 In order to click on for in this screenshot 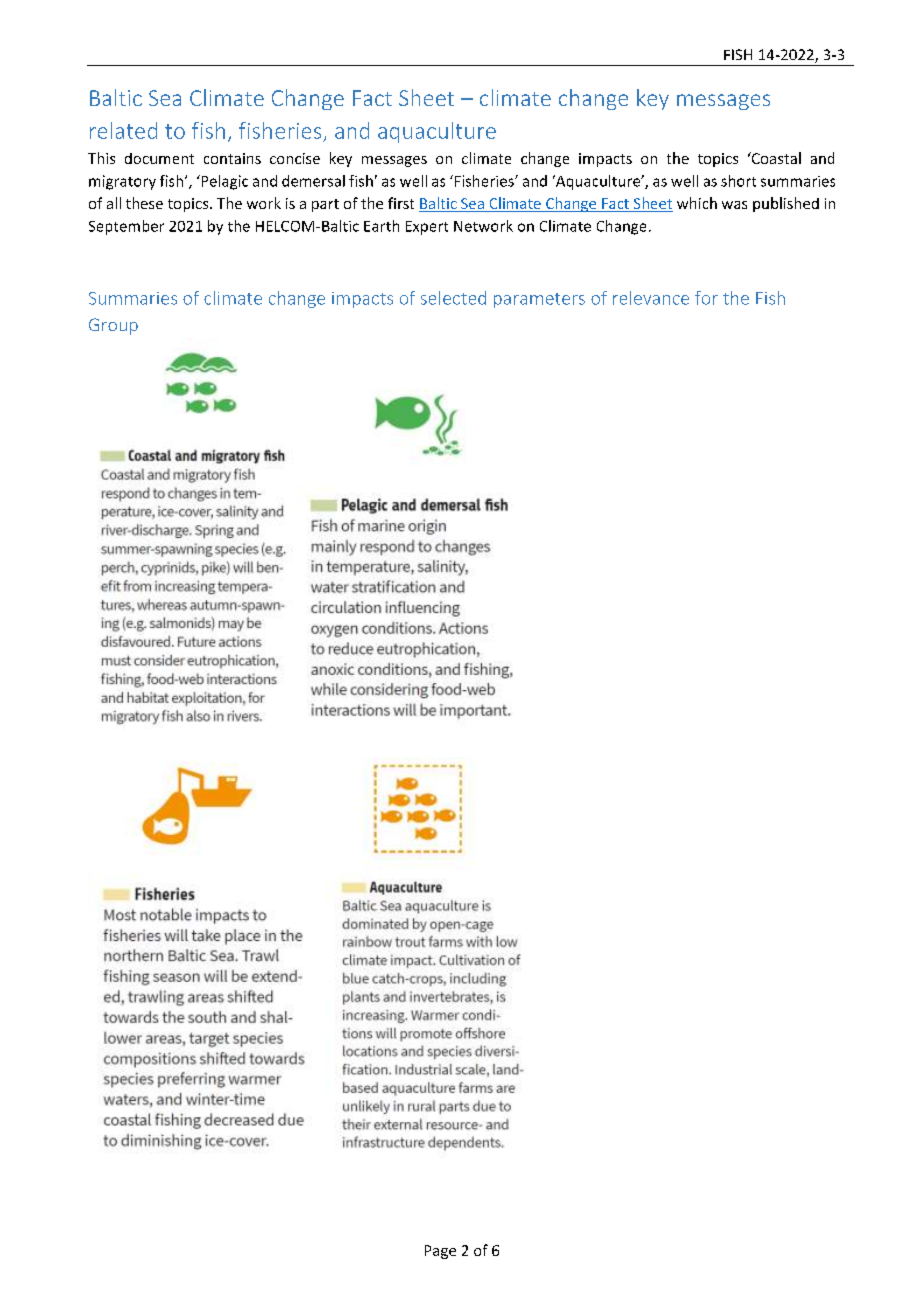, I will do `click(706, 298)`.
